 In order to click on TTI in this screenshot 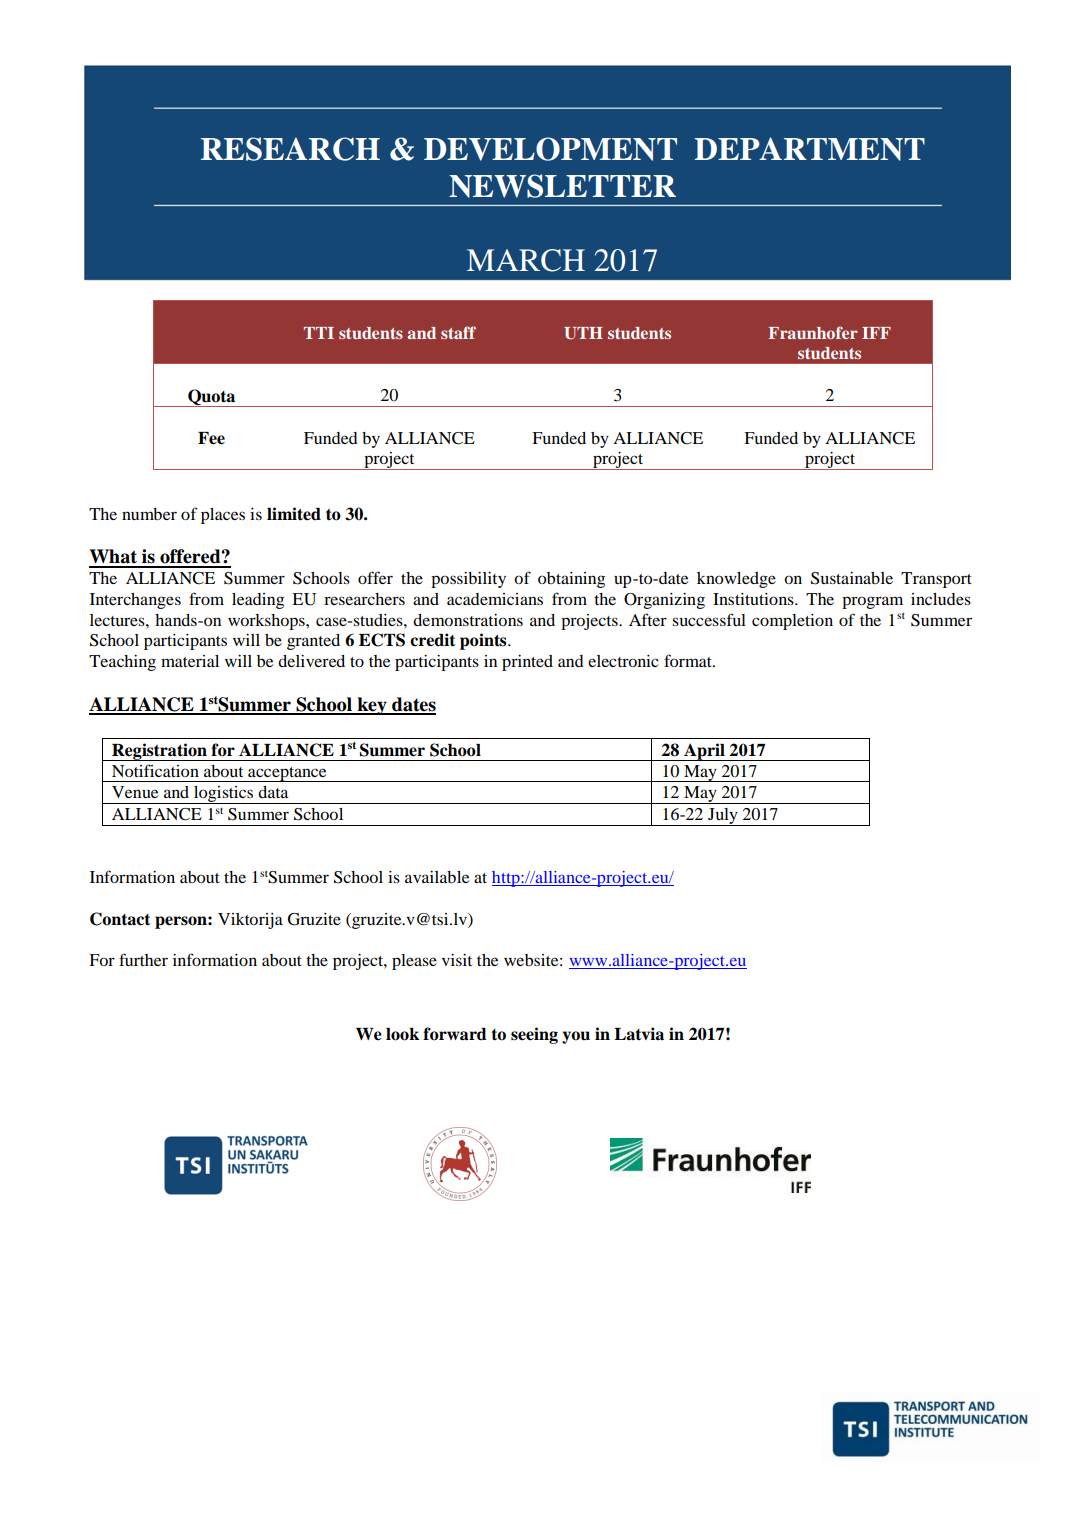, I will do `click(319, 333)`.
